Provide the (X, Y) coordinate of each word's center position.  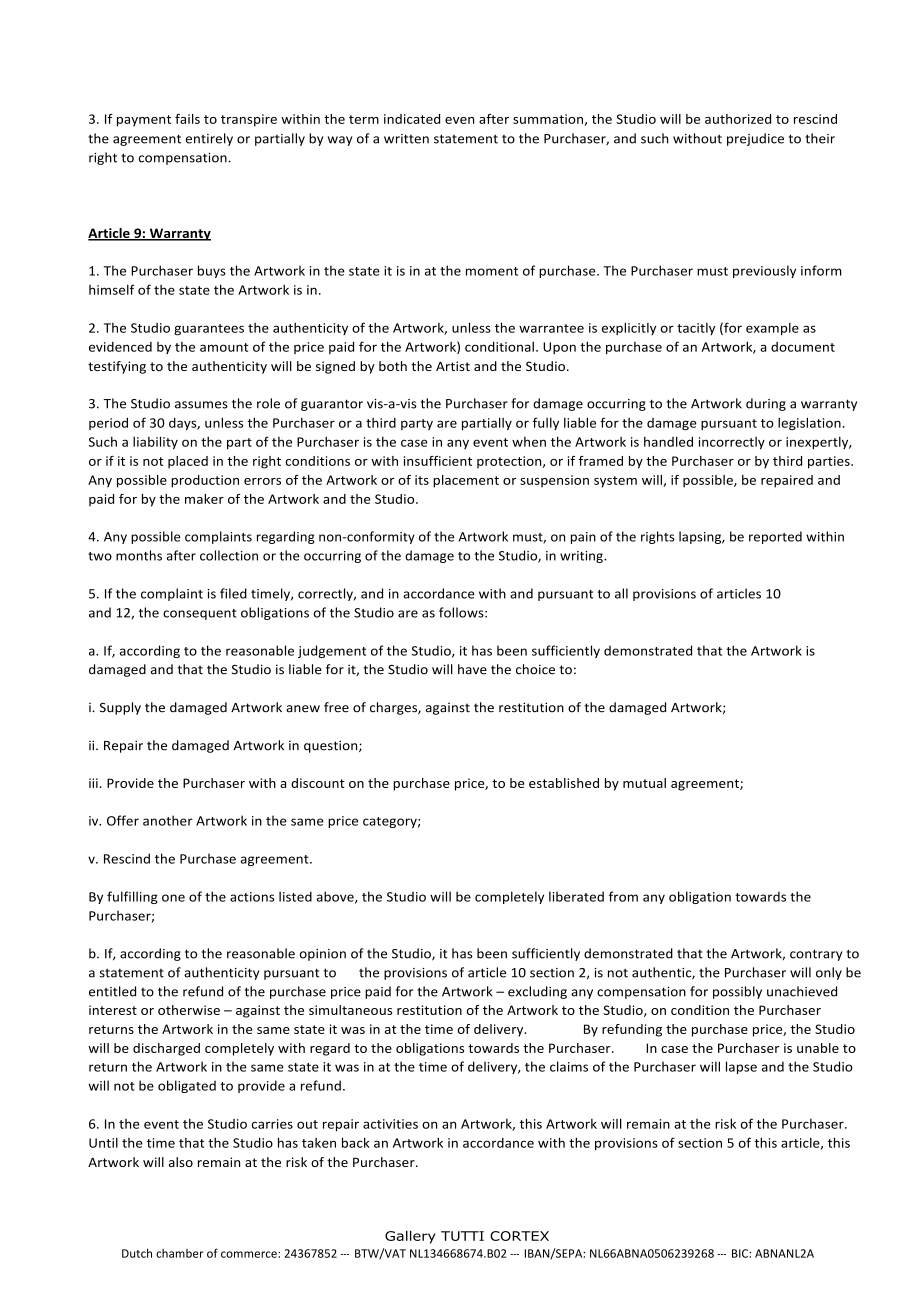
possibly (737, 992)
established (564, 783)
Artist (453, 366)
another (168, 820)
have (472, 669)
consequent (200, 614)
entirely (209, 139)
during (766, 404)
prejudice (755, 139)
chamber (179, 1253)
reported (775, 537)
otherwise (189, 1010)
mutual (644, 783)
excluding (537, 992)
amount (224, 347)
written (406, 139)
